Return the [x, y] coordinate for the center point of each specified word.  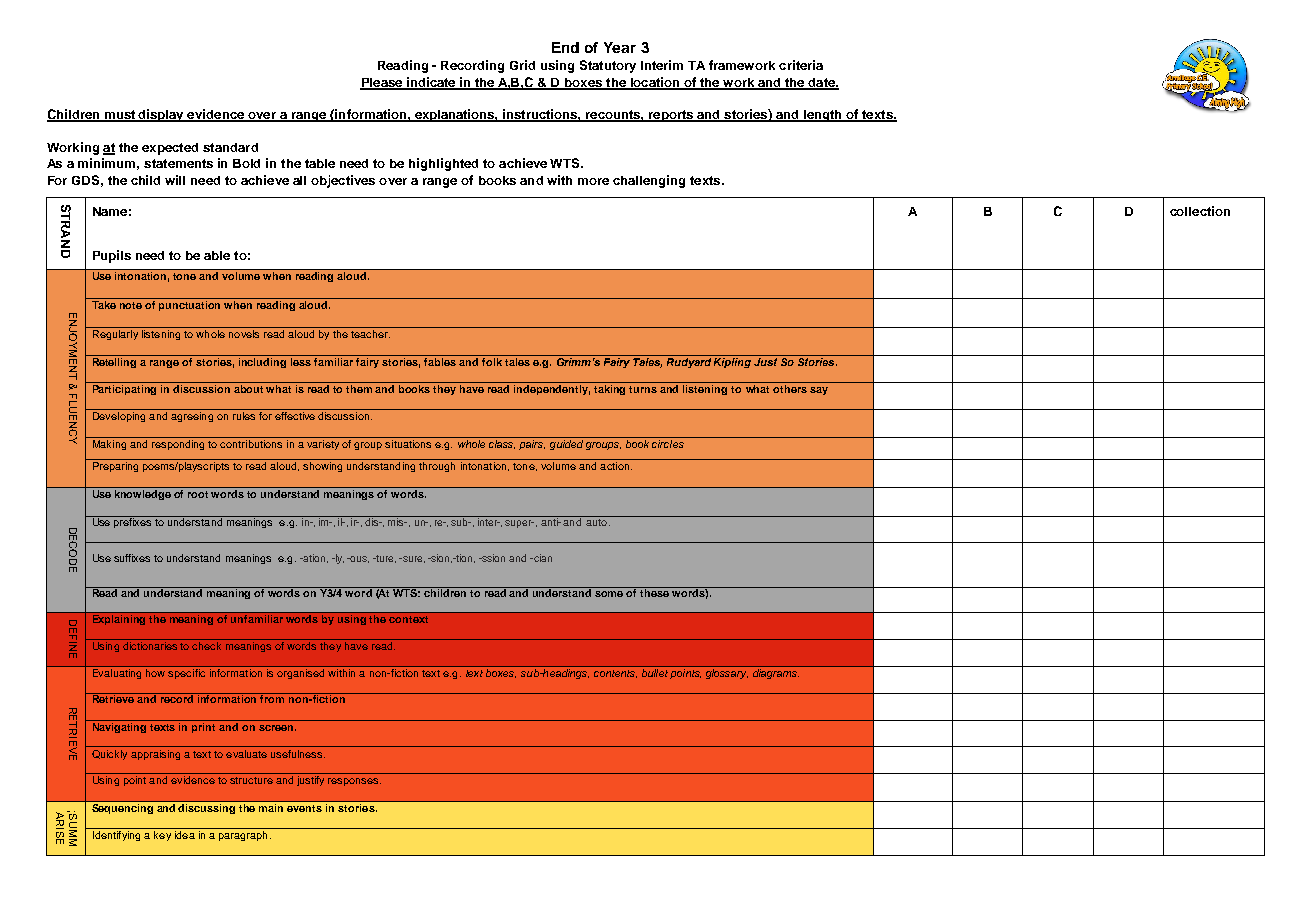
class [502, 444]
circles [668, 444]
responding [178, 445]
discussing [206, 809]
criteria [801, 65]
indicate [431, 83]
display [162, 115]
